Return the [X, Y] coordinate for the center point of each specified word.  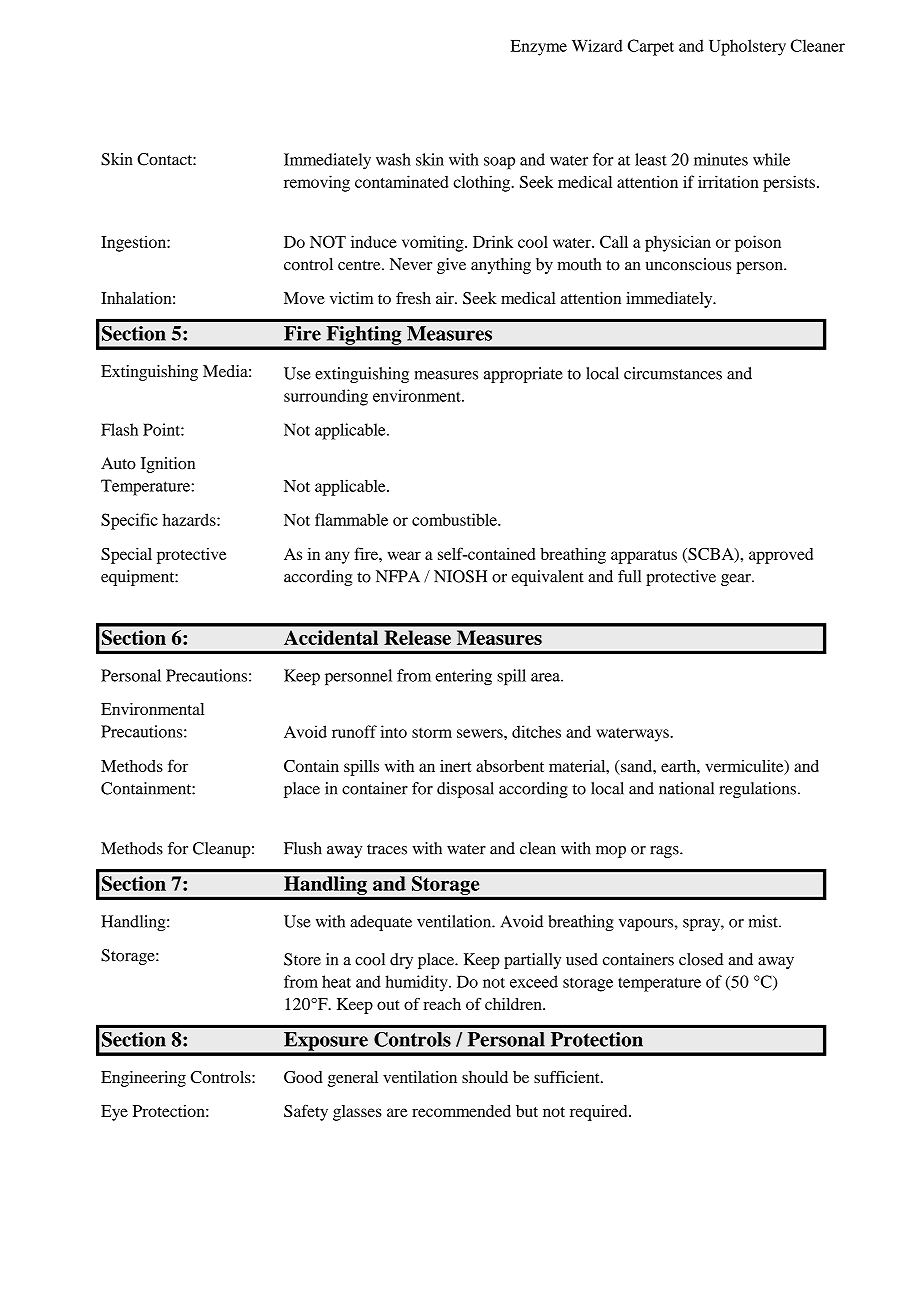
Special [126, 555]
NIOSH [460, 576]
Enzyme [539, 48]
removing [317, 183]
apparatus [644, 557]
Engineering [143, 1079]
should [485, 1077]
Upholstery [747, 47]
